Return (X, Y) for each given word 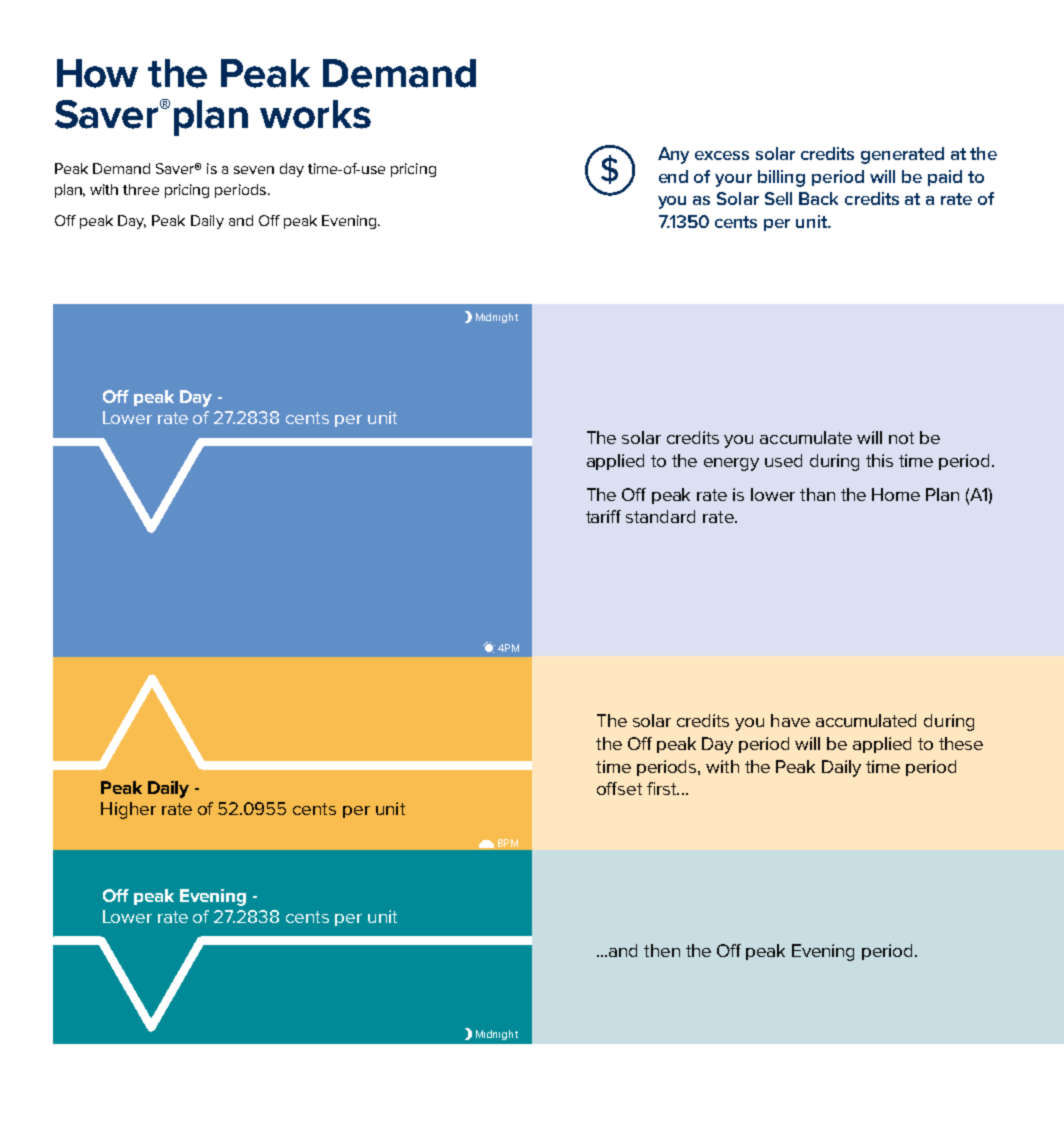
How (97, 73)
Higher (128, 810)
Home (896, 494)
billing (781, 178)
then (662, 950)
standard (660, 516)
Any (673, 155)
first (663, 788)
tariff (603, 516)
